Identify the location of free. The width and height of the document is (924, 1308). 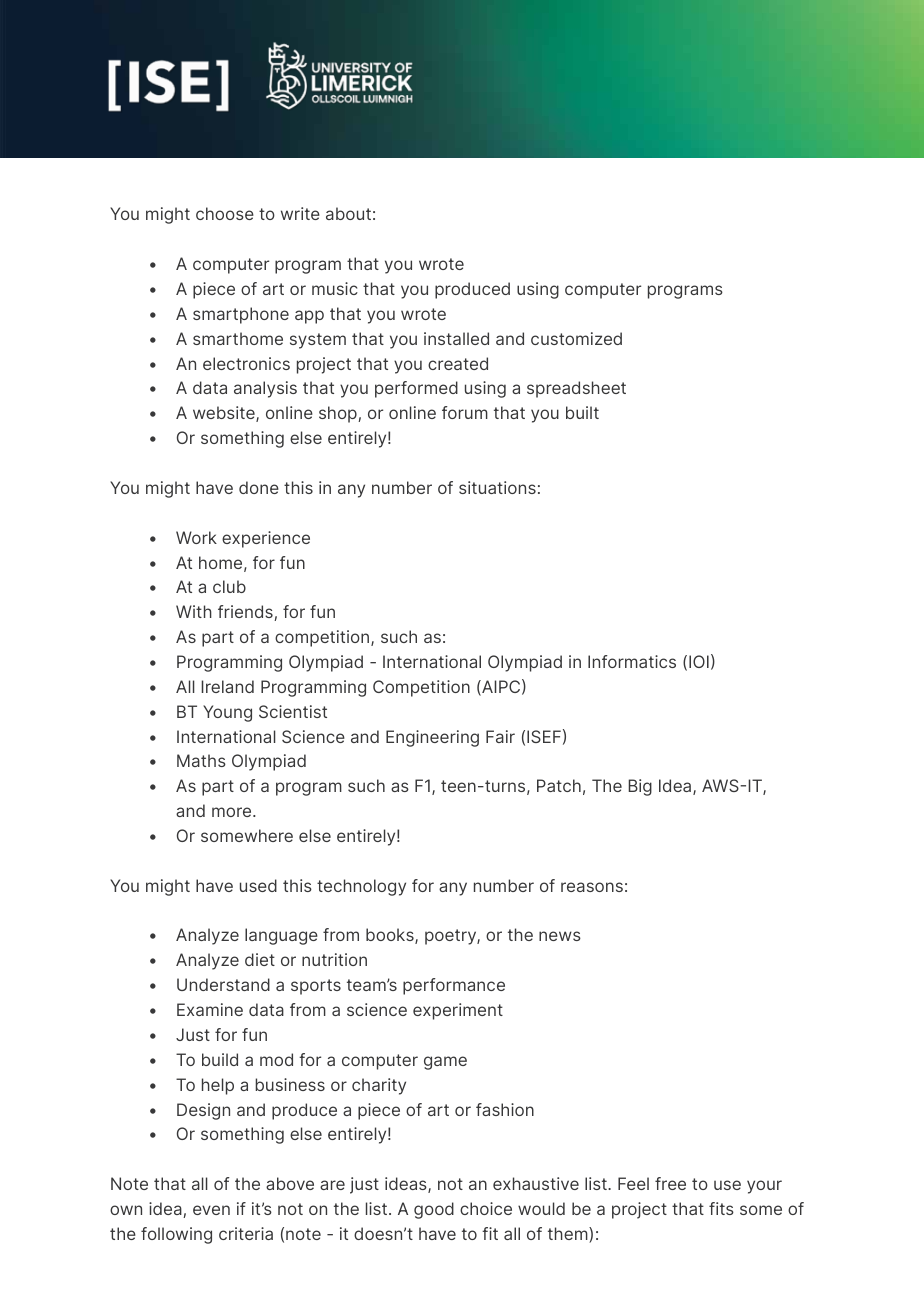
(670, 1183).
